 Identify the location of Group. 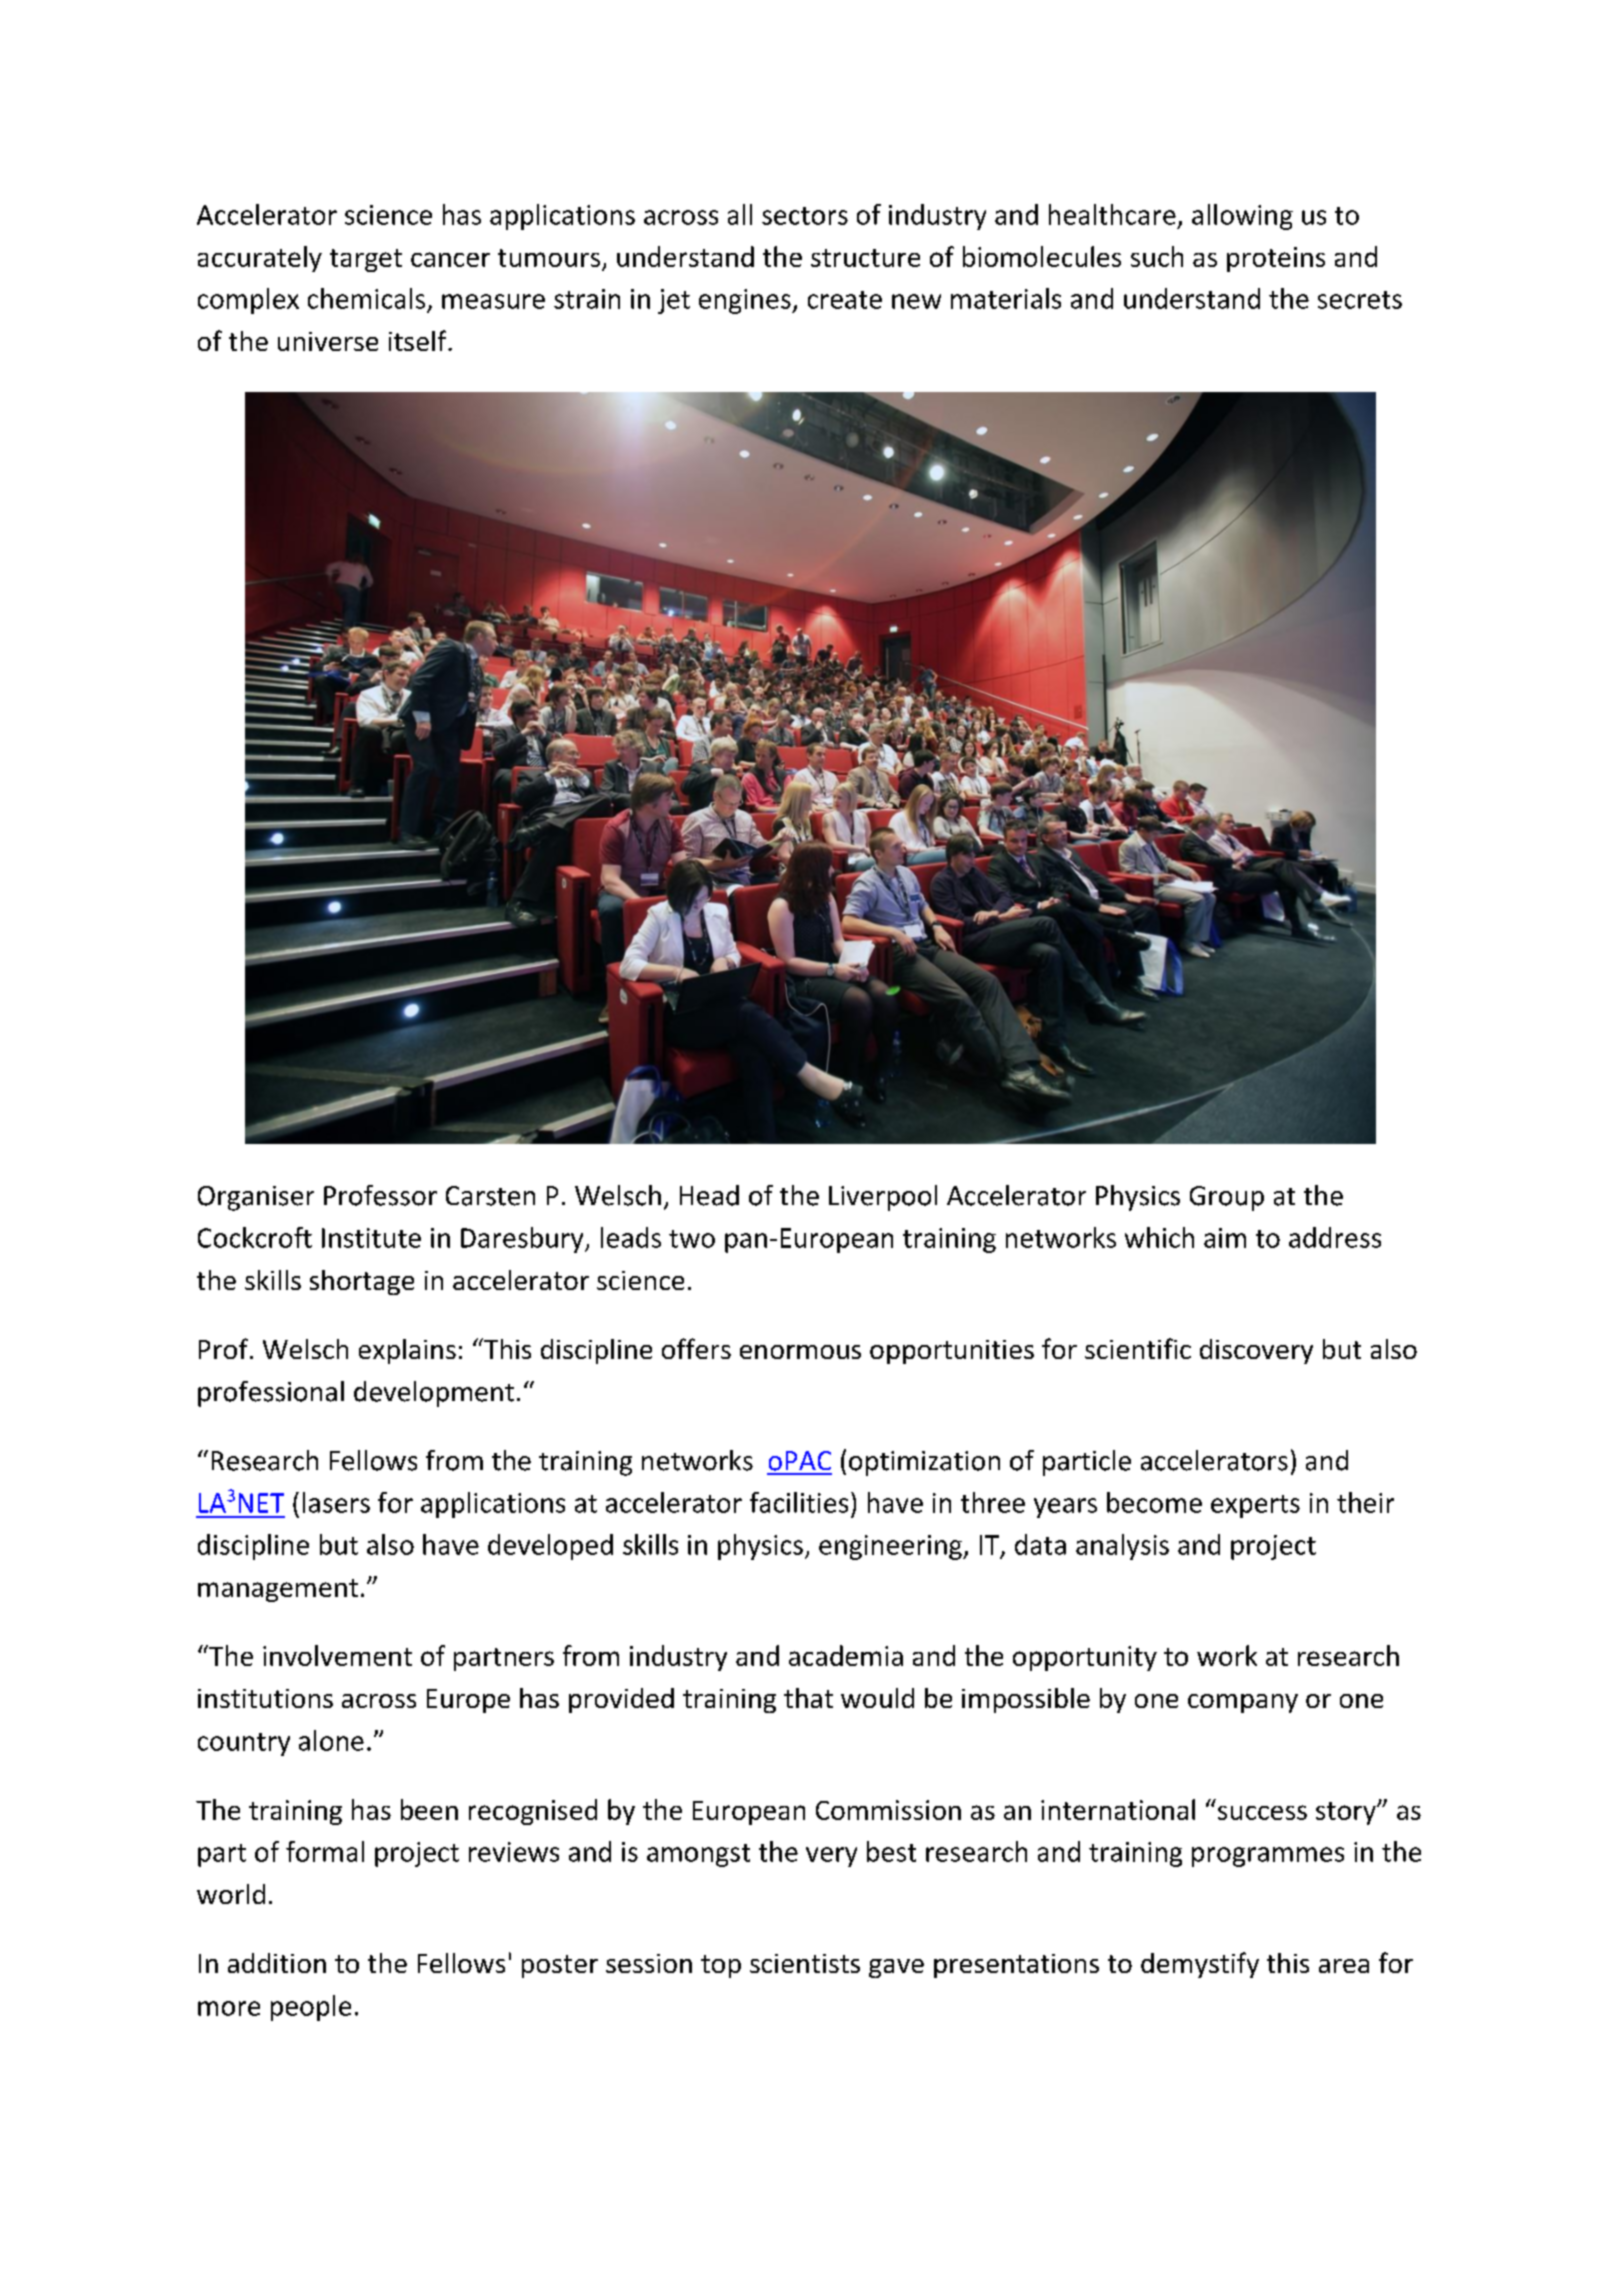
(1227, 1198).
